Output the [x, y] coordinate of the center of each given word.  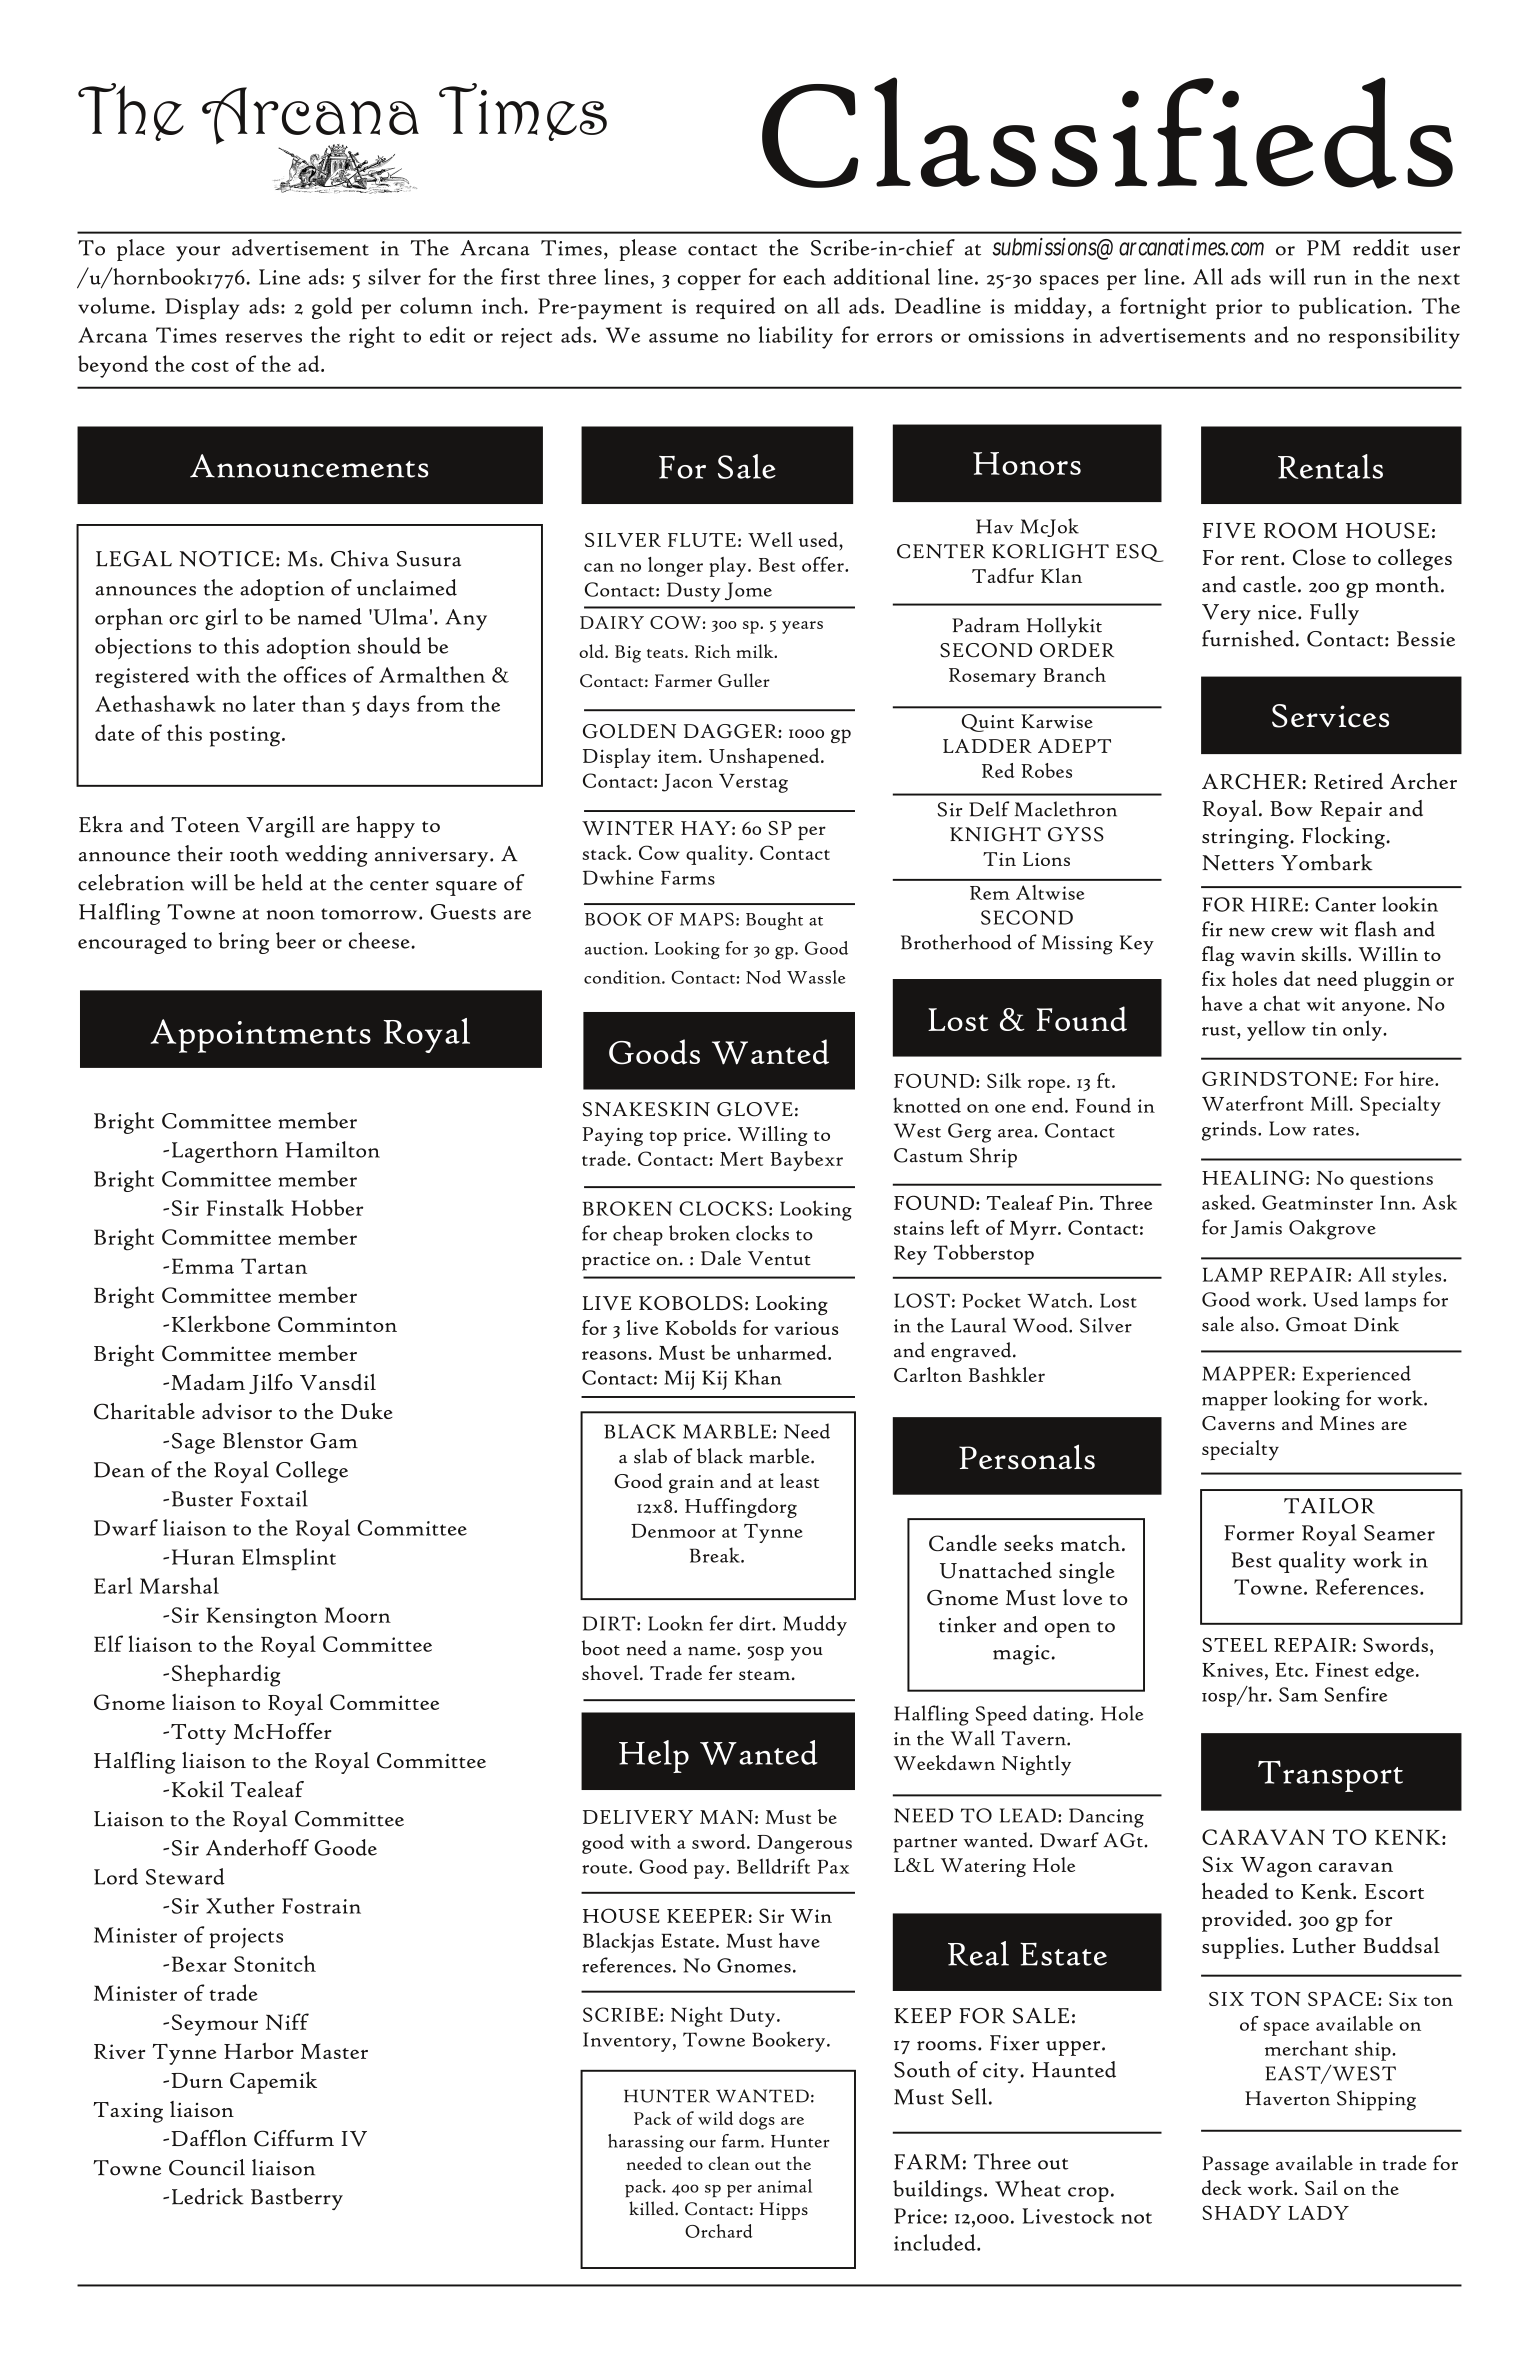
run [1330, 280]
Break [716, 1555]
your [198, 254]
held [282, 882]
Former [1259, 1533]
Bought [774, 921]
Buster [202, 1499]
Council [207, 2167]
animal [785, 2186]
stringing [1246, 839]
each [804, 276]
